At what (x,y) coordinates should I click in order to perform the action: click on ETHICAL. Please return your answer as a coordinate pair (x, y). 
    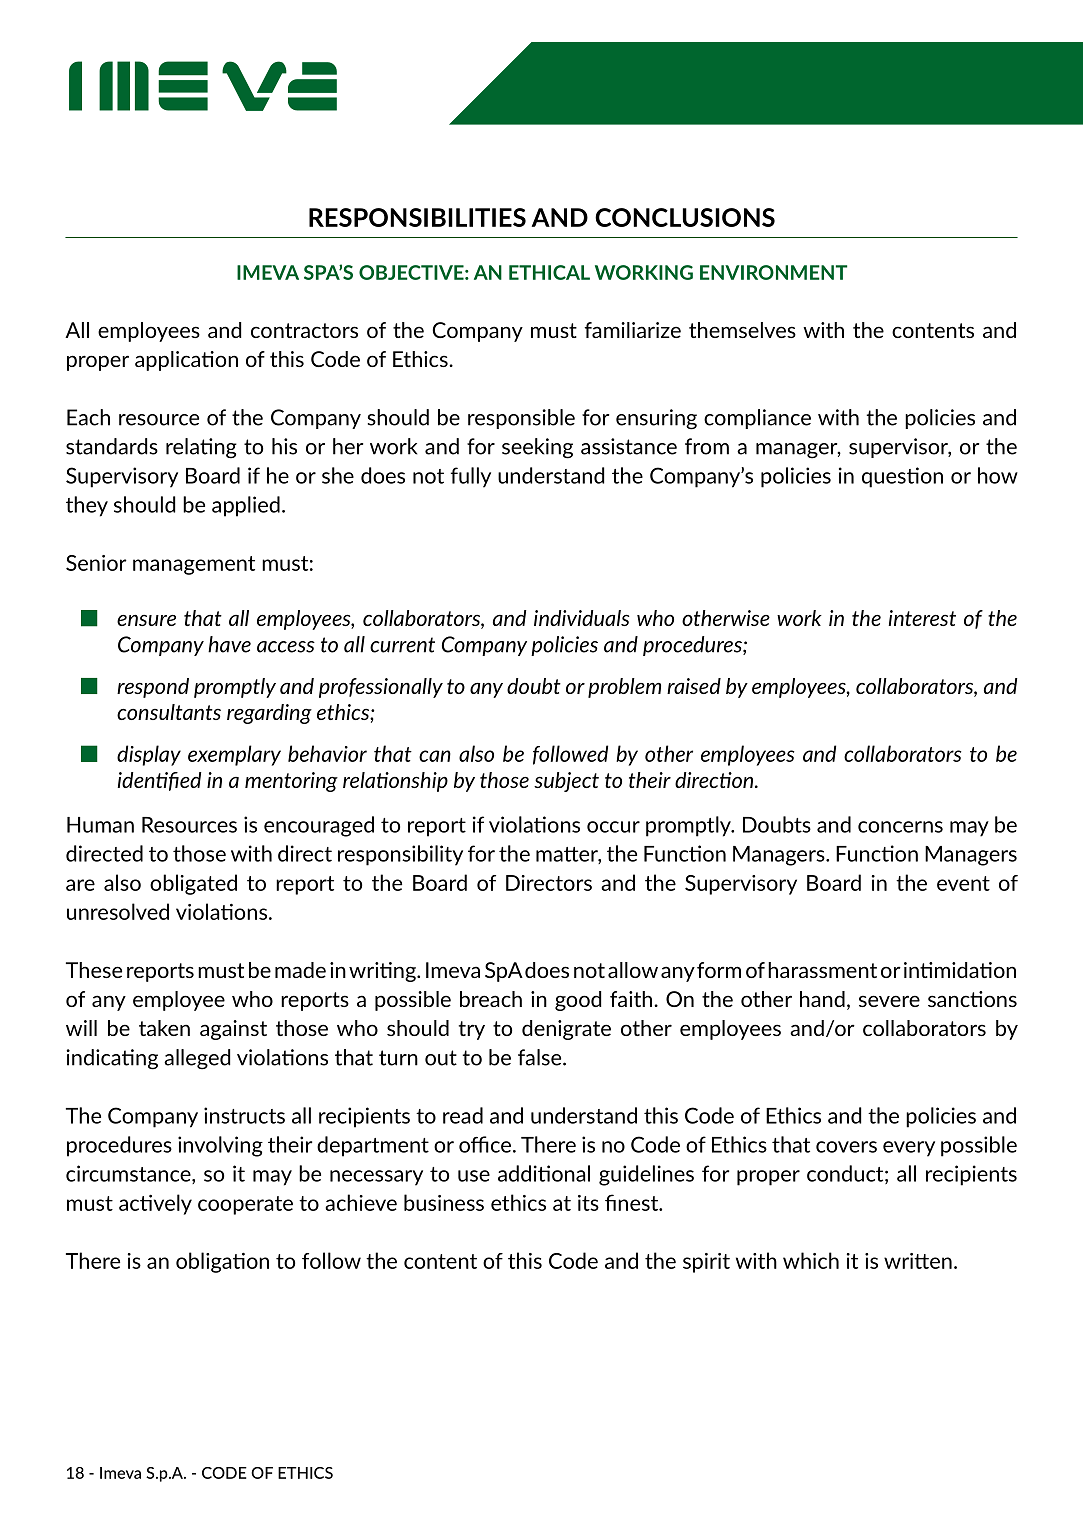
    Looking at the image, I should click on (549, 272).
